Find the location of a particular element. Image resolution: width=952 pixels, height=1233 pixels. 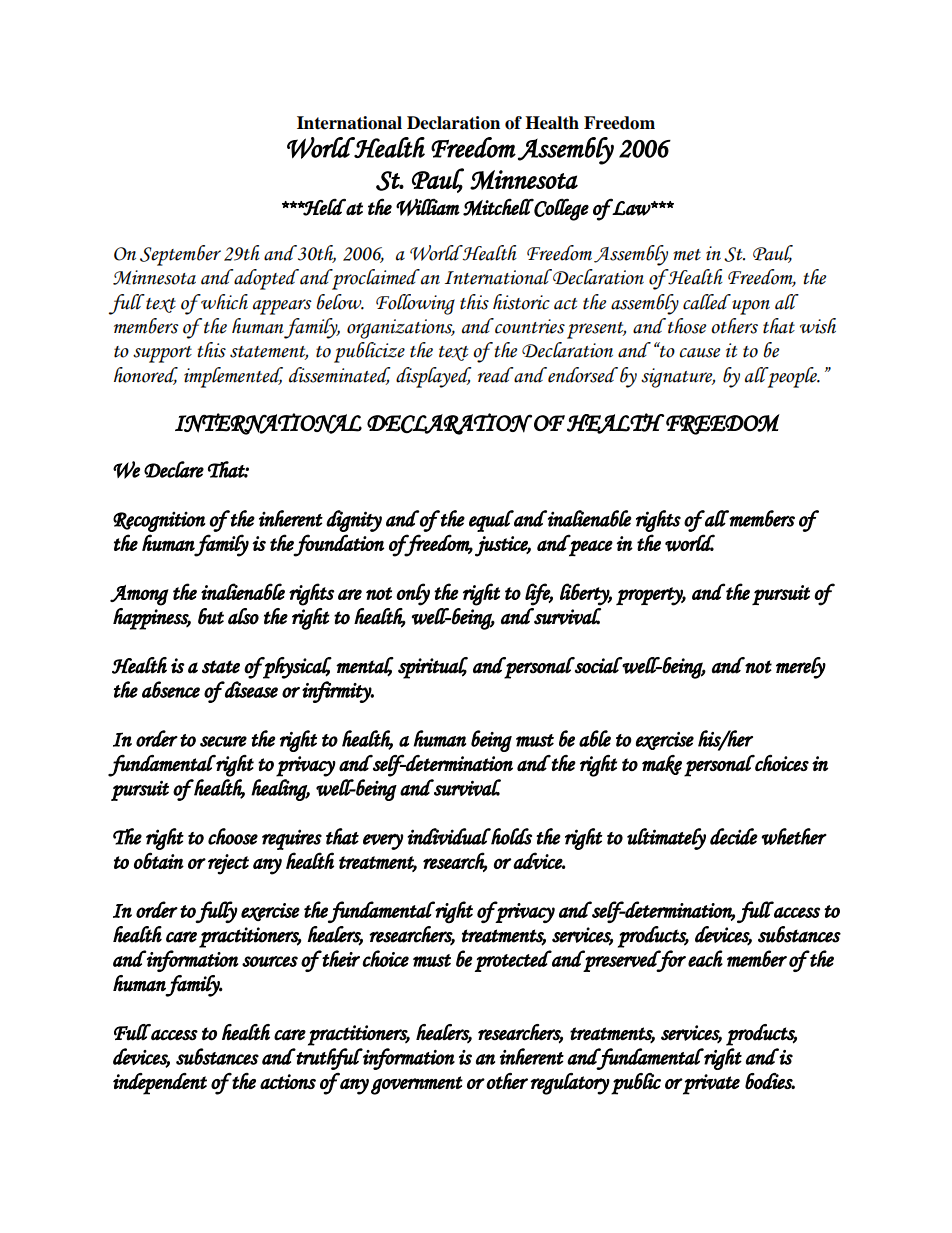

September is located at coordinates (180, 255).
